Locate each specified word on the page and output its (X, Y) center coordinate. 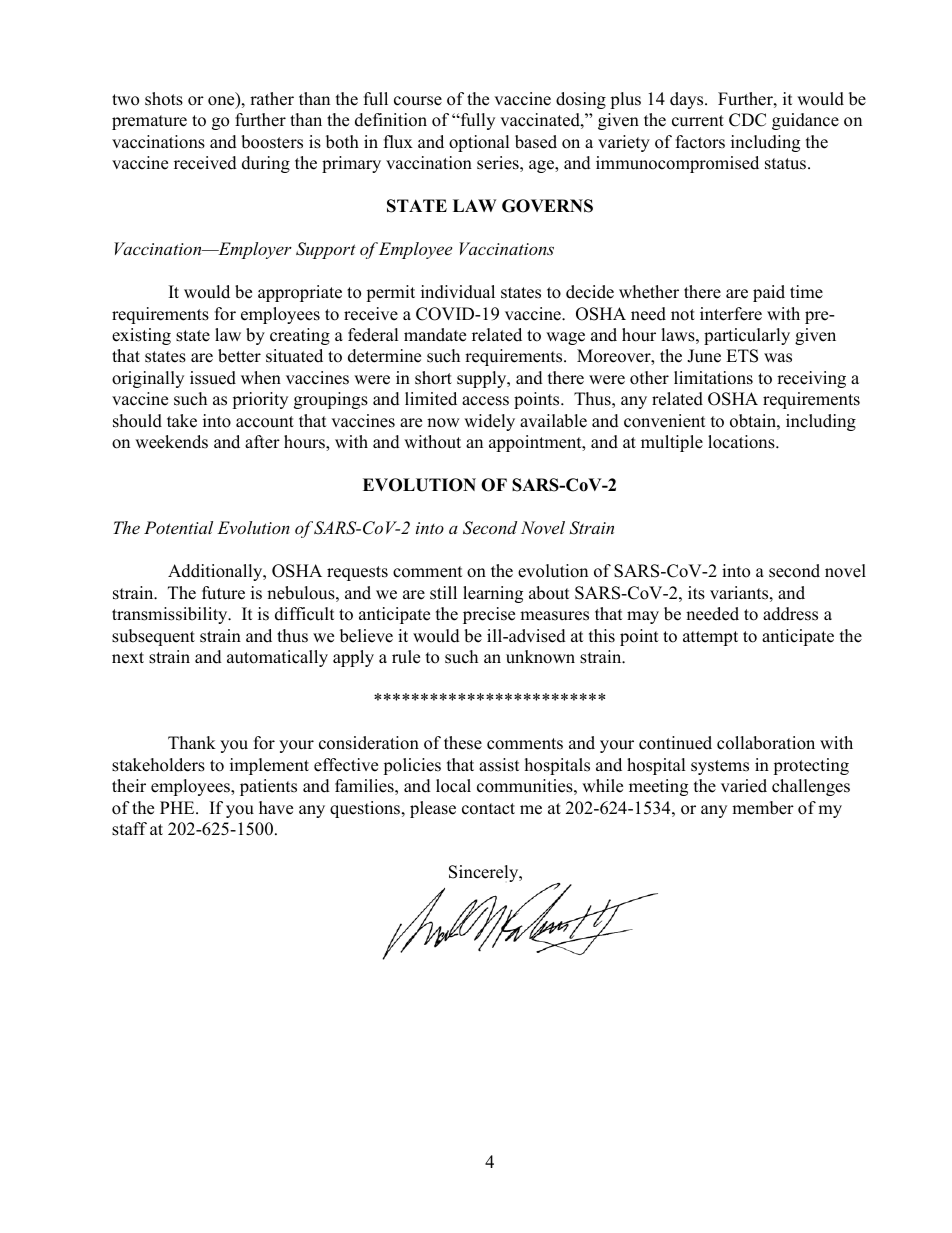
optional (479, 143)
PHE (178, 807)
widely (489, 422)
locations (742, 442)
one (222, 102)
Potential (178, 527)
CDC (747, 120)
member (763, 808)
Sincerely (485, 873)
